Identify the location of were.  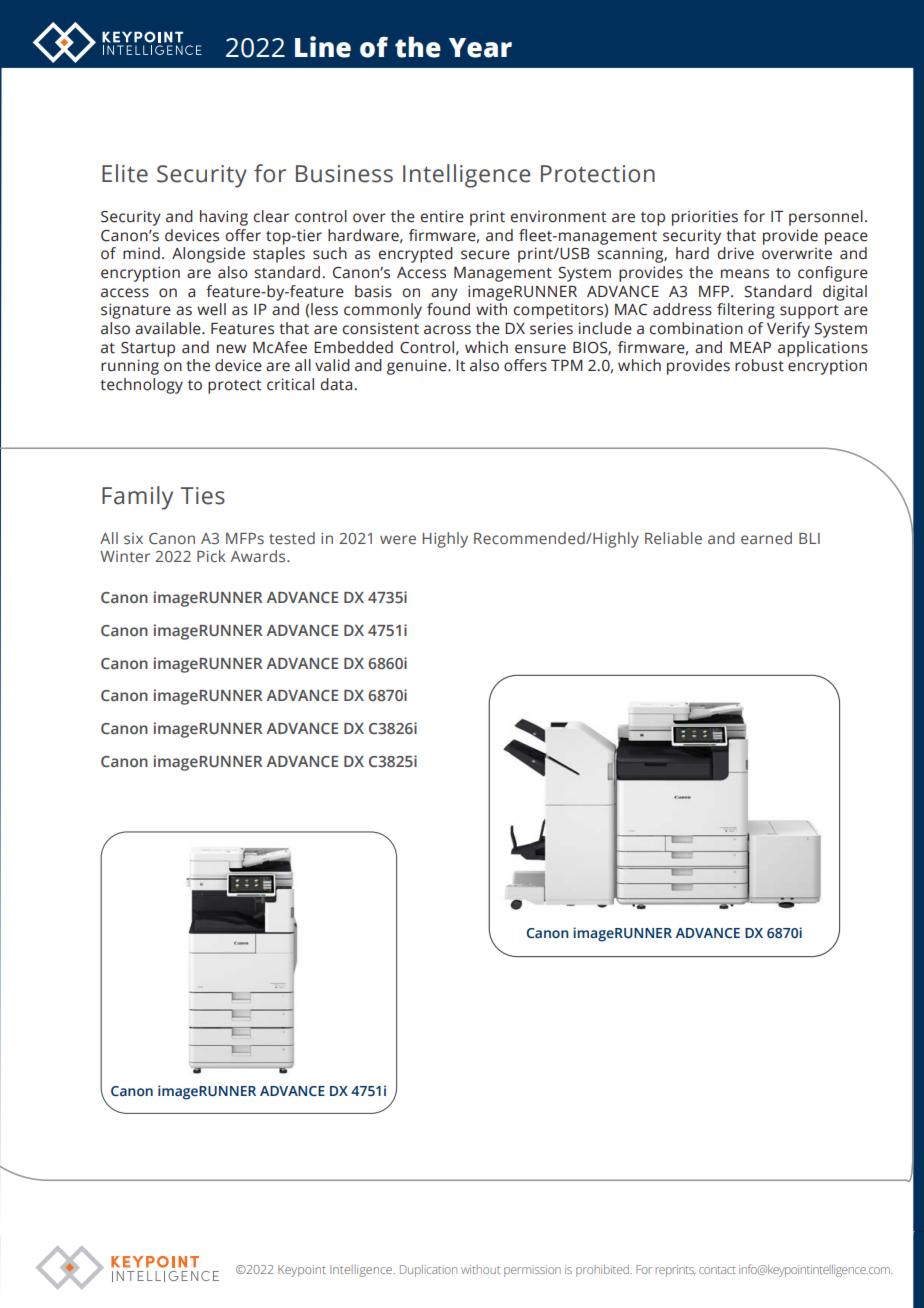
(398, 539).
